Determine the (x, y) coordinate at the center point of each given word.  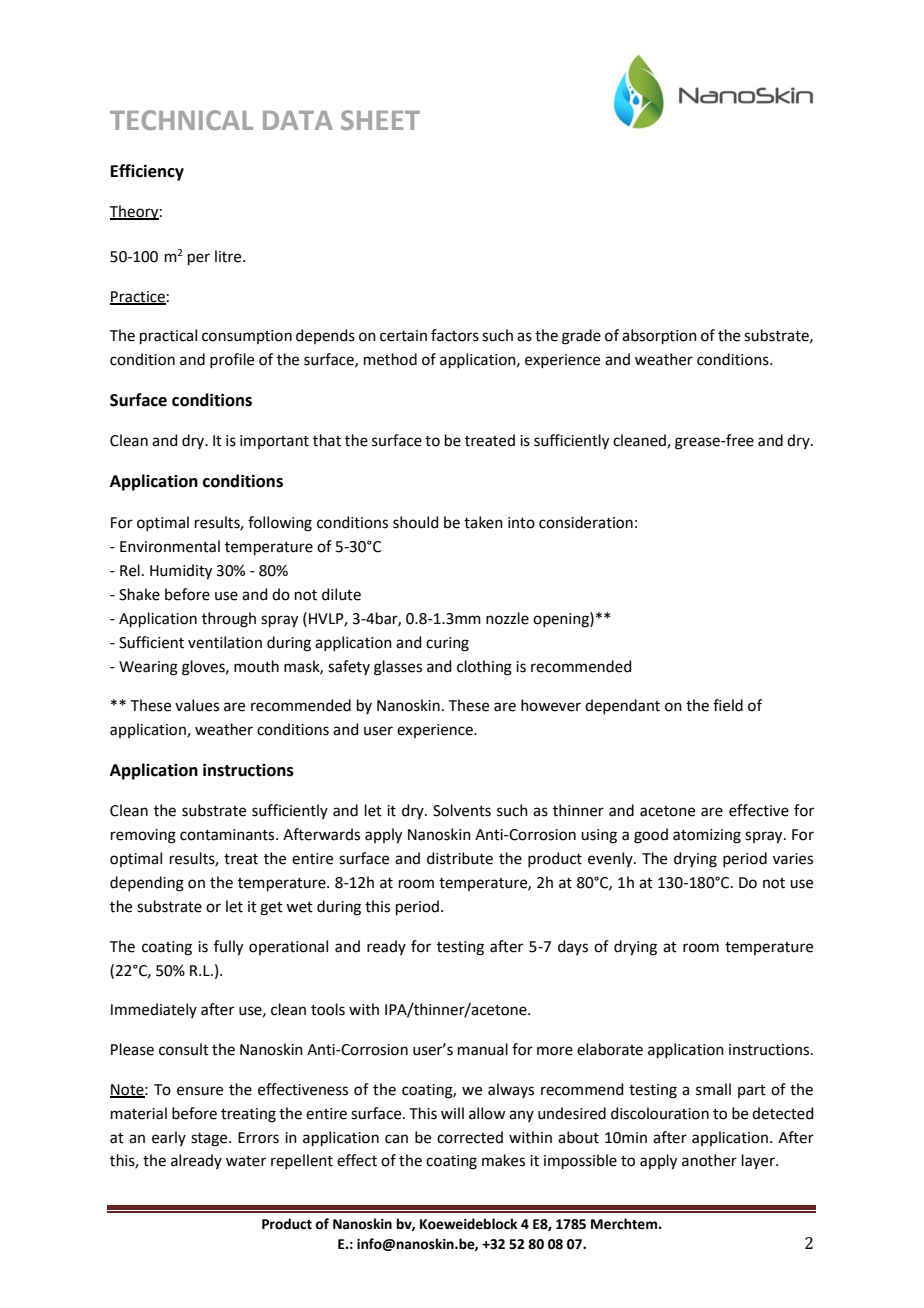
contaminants (228, 835)
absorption (659, 336)
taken (483, 522)
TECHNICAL (181, 120)
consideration (586, 522)
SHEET (380, 120)
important (274, 442)
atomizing (707, 836)
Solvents (462, 810)
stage (210, 1140)
